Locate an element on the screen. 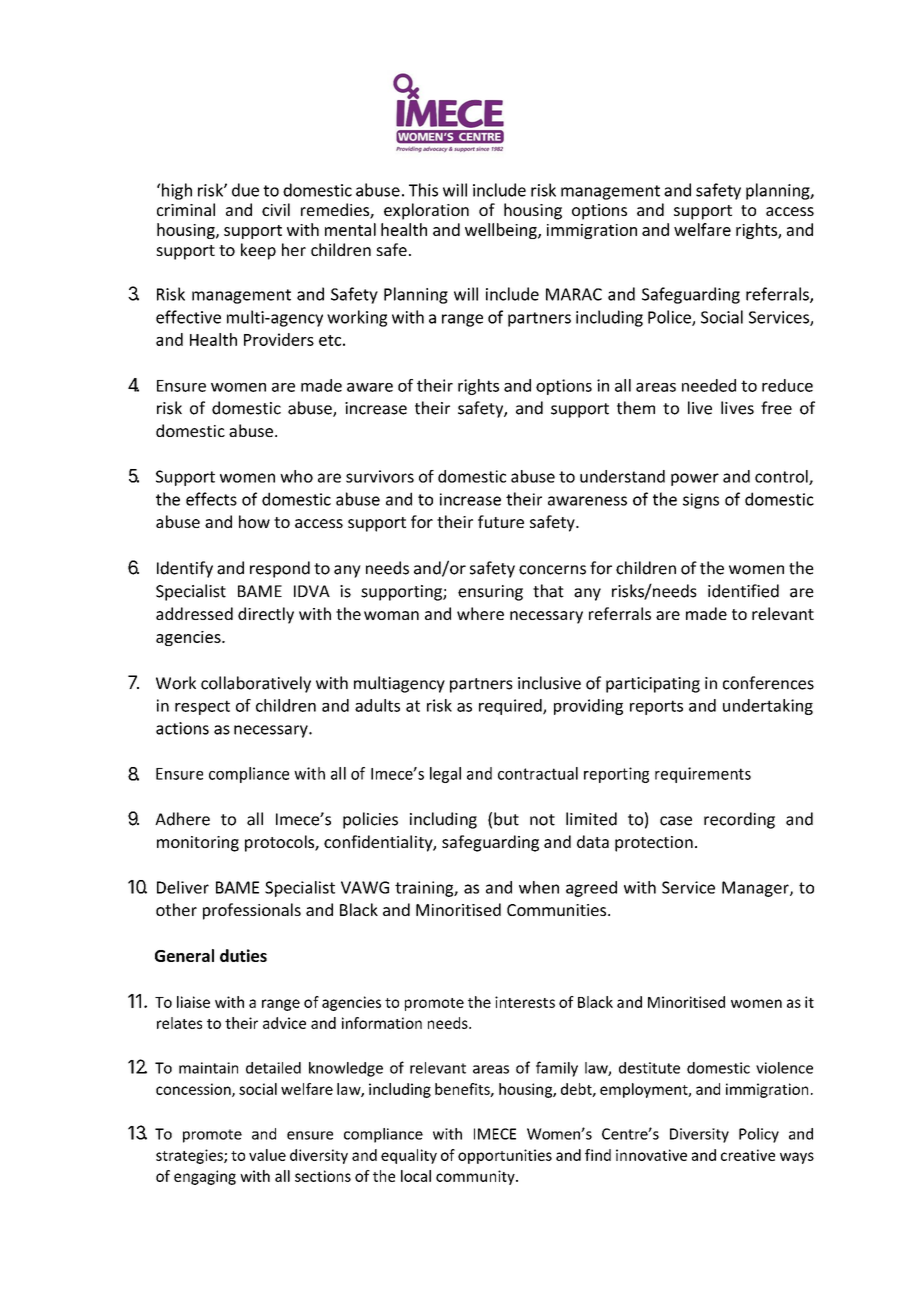 The image size is (924, 1308). power is located at coordinates (695, 479).
